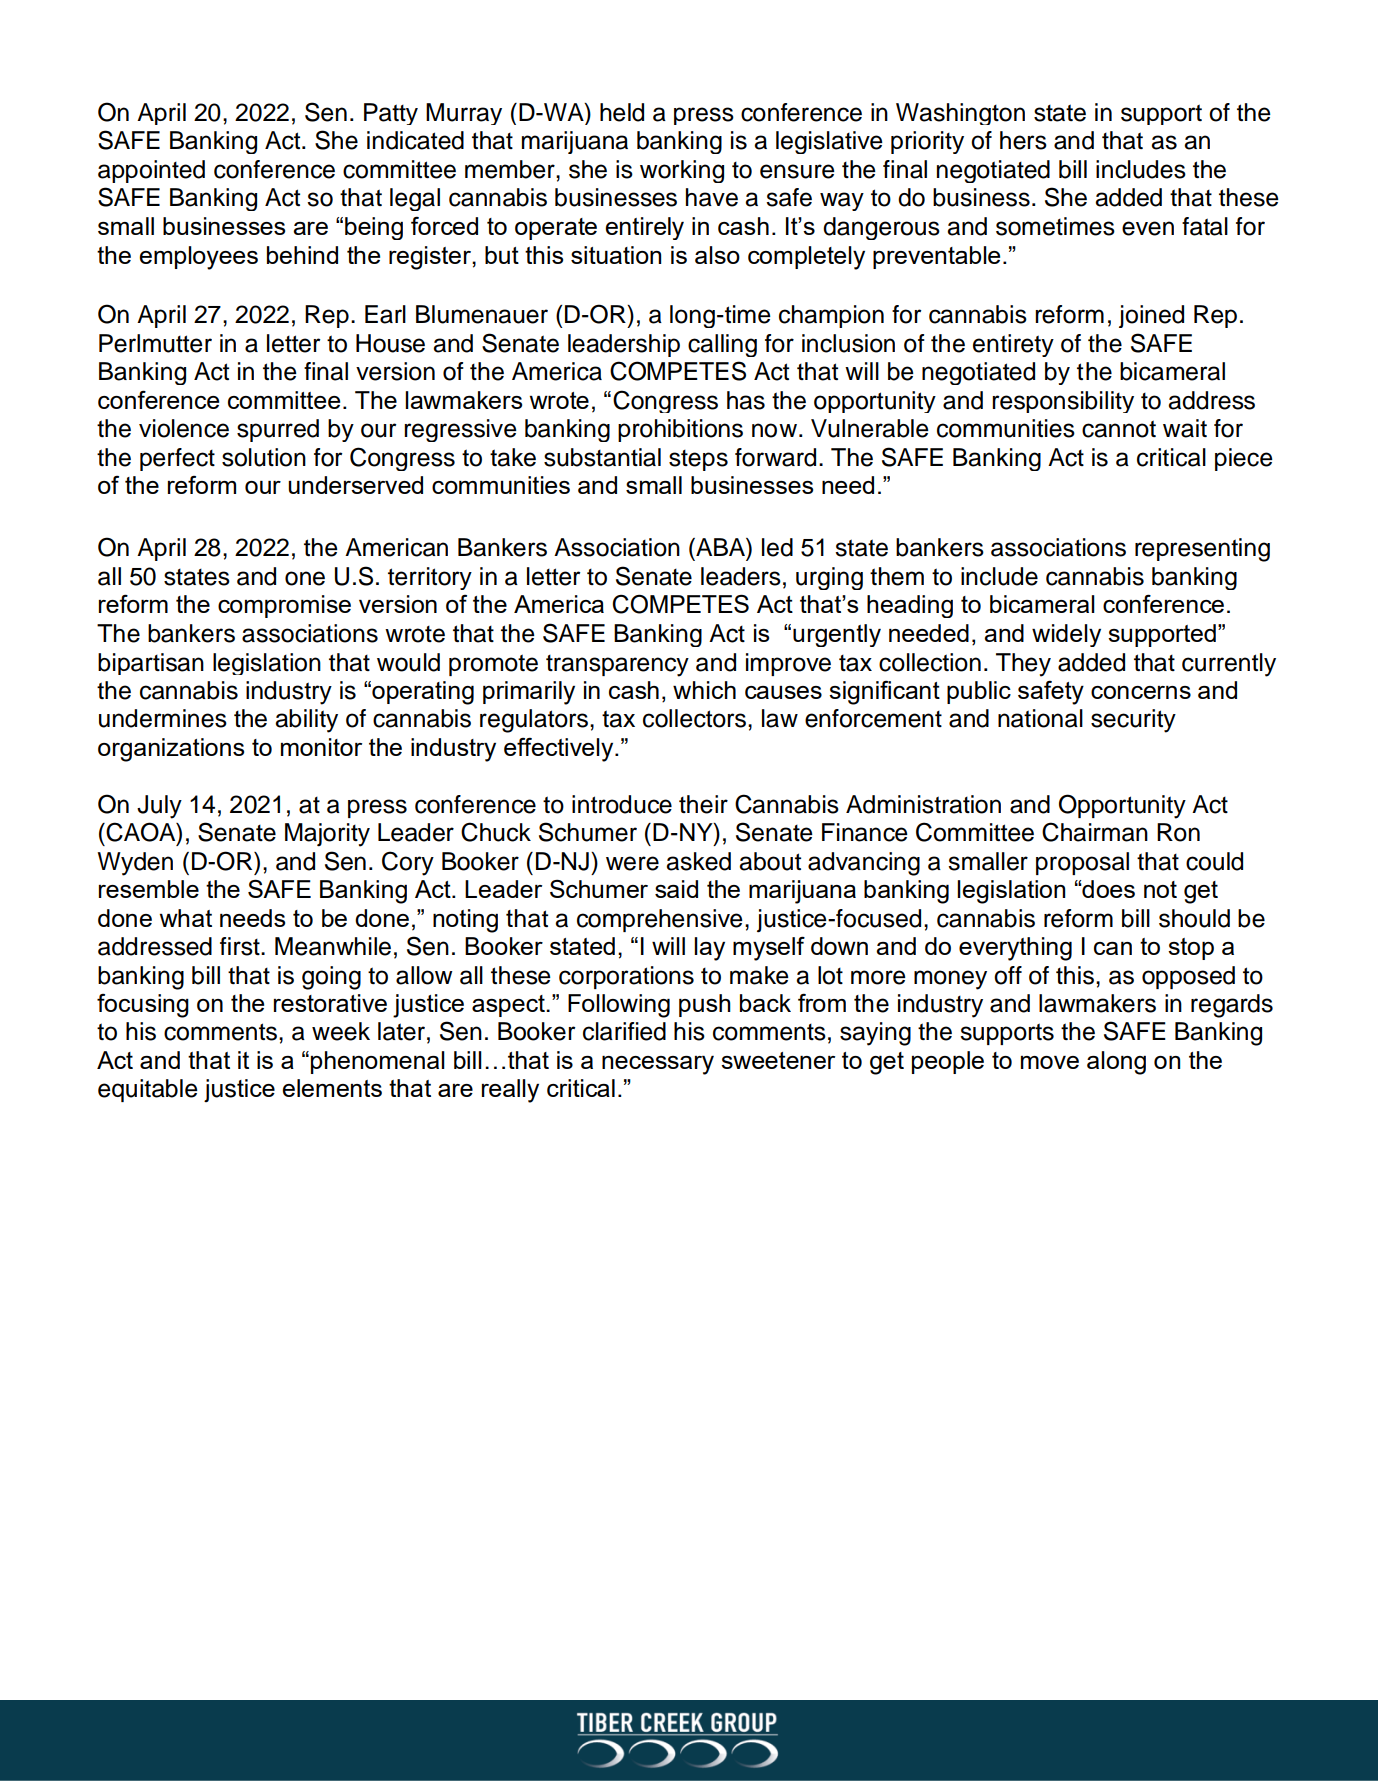  What do you see at coordinates (682, 171) in the screenshot?
I see `working` at bounding box center [682, 171].
